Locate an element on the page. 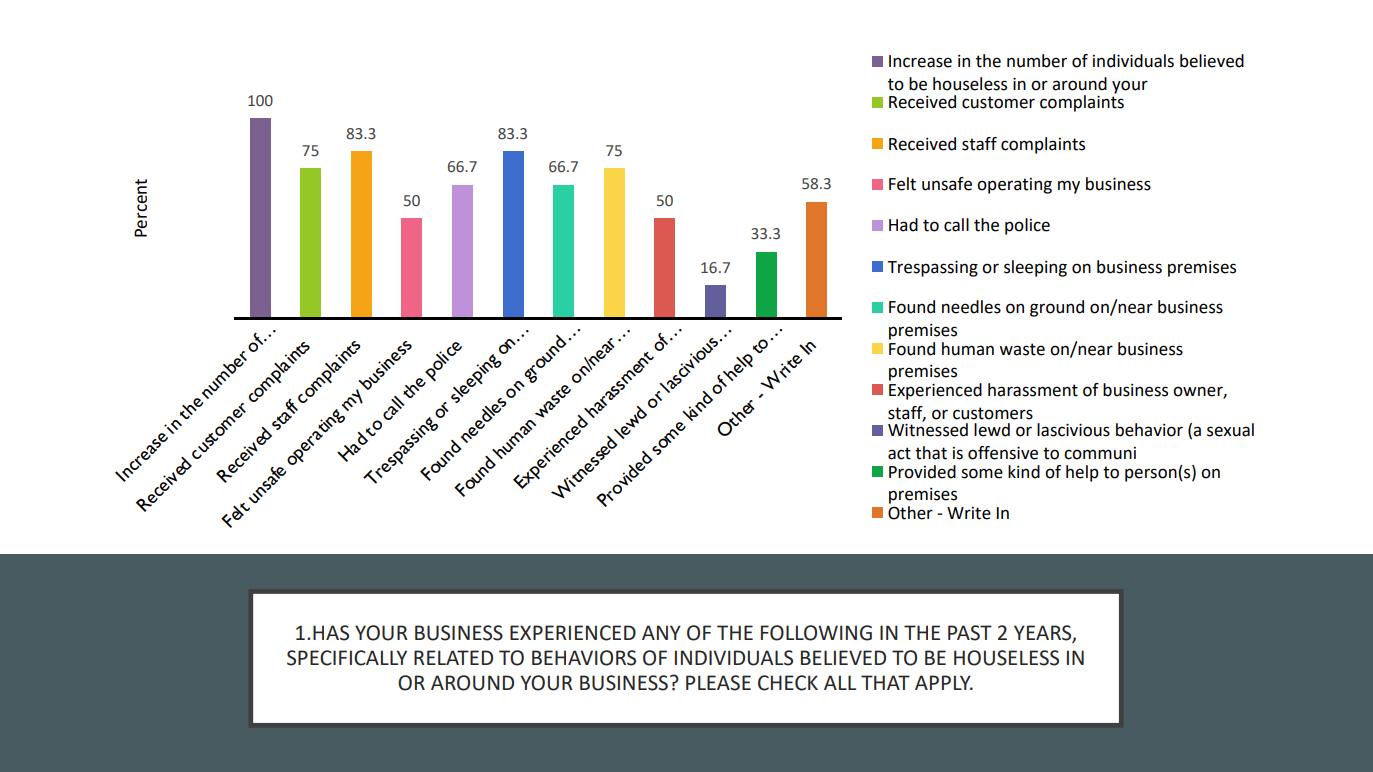 The width and height of the page is (1373, 772). sexual is located at coordinates (1230, 430).
